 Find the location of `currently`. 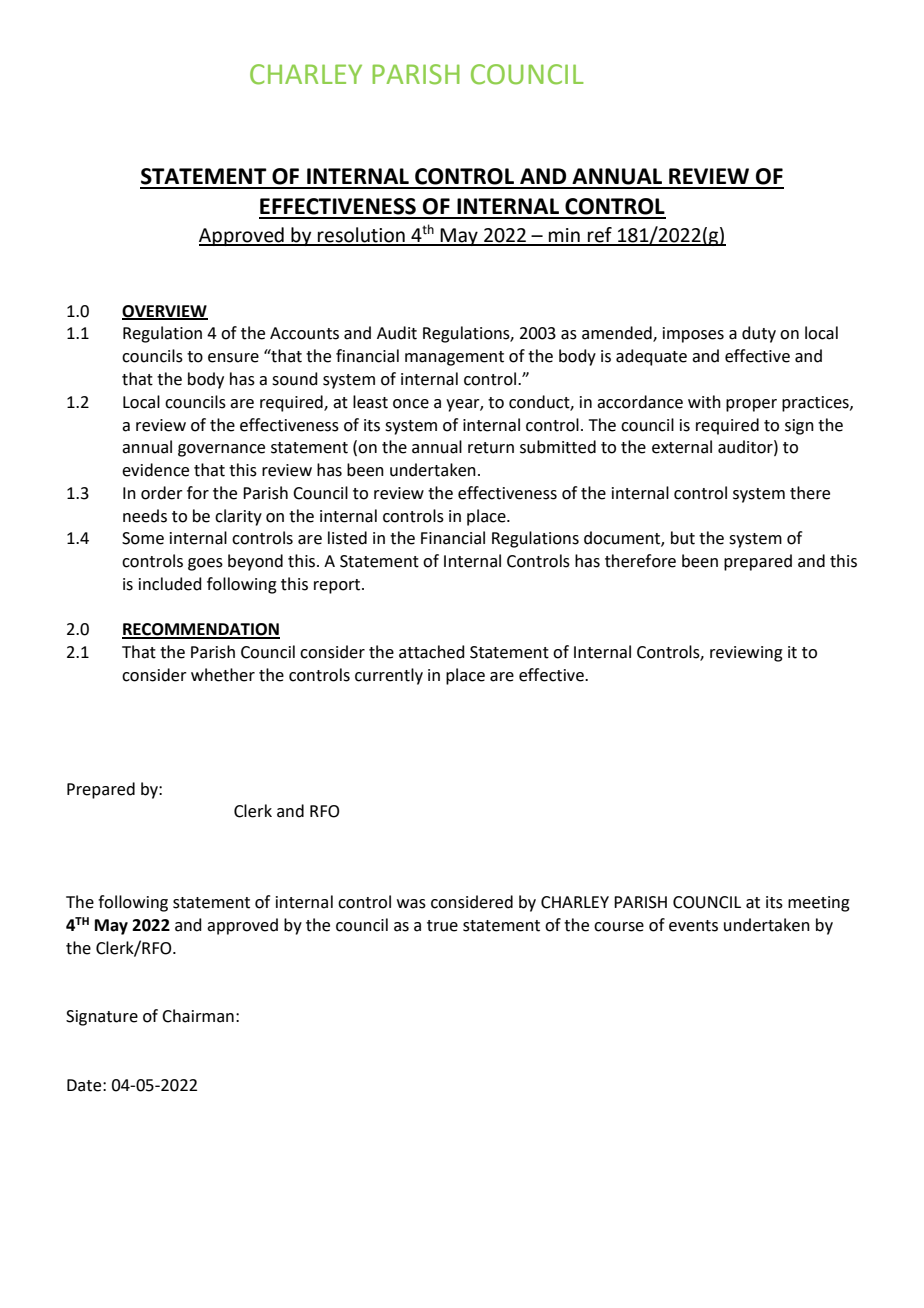

currently is located at coordinates (389, 676).
